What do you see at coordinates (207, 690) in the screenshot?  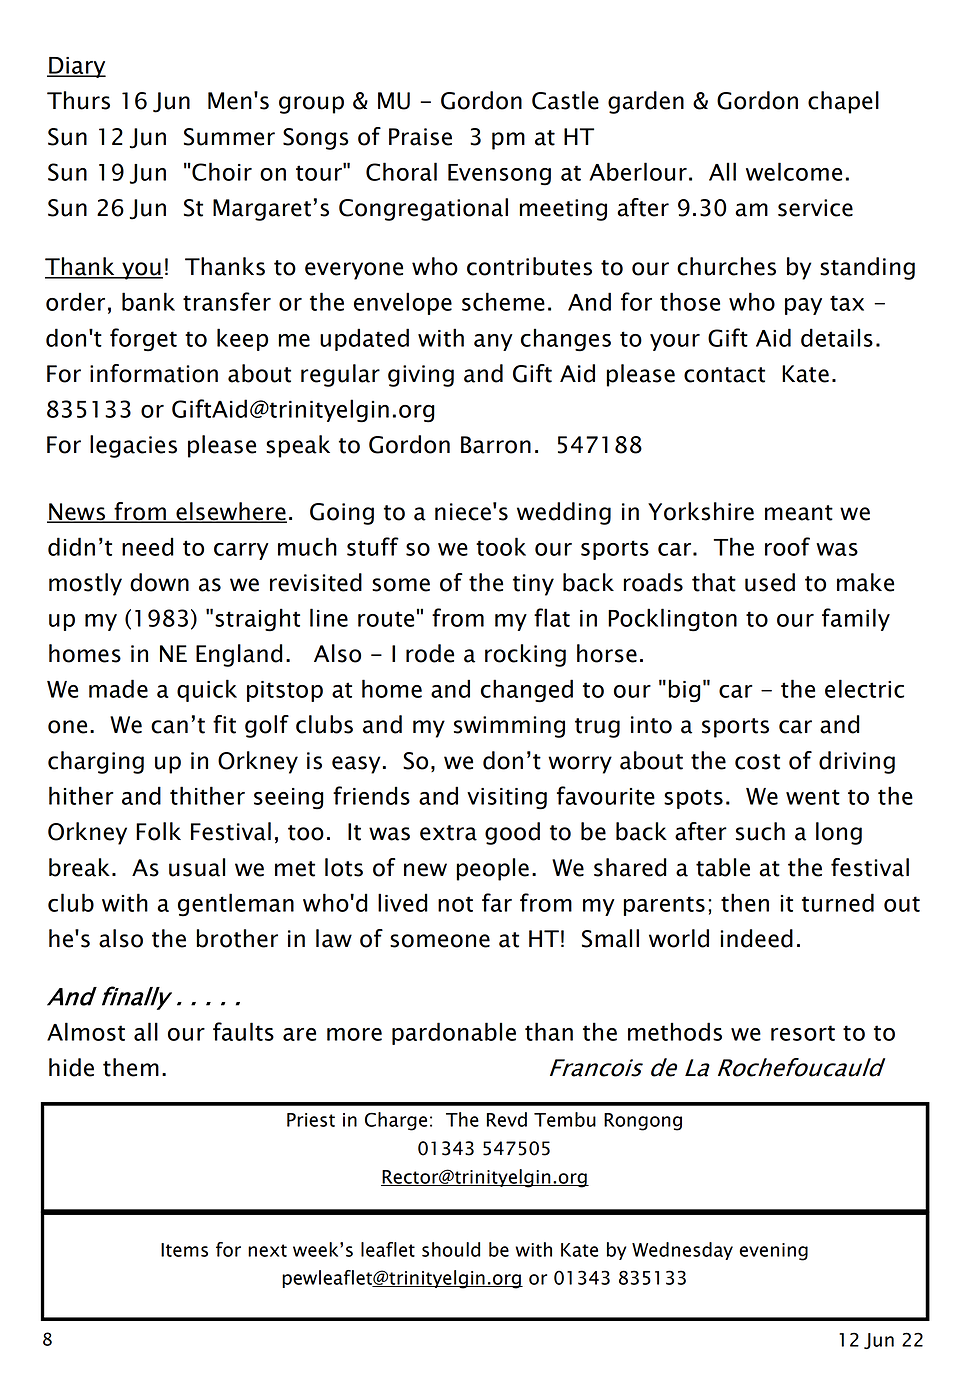 I see `quick` at bounding box center [207, 690].
